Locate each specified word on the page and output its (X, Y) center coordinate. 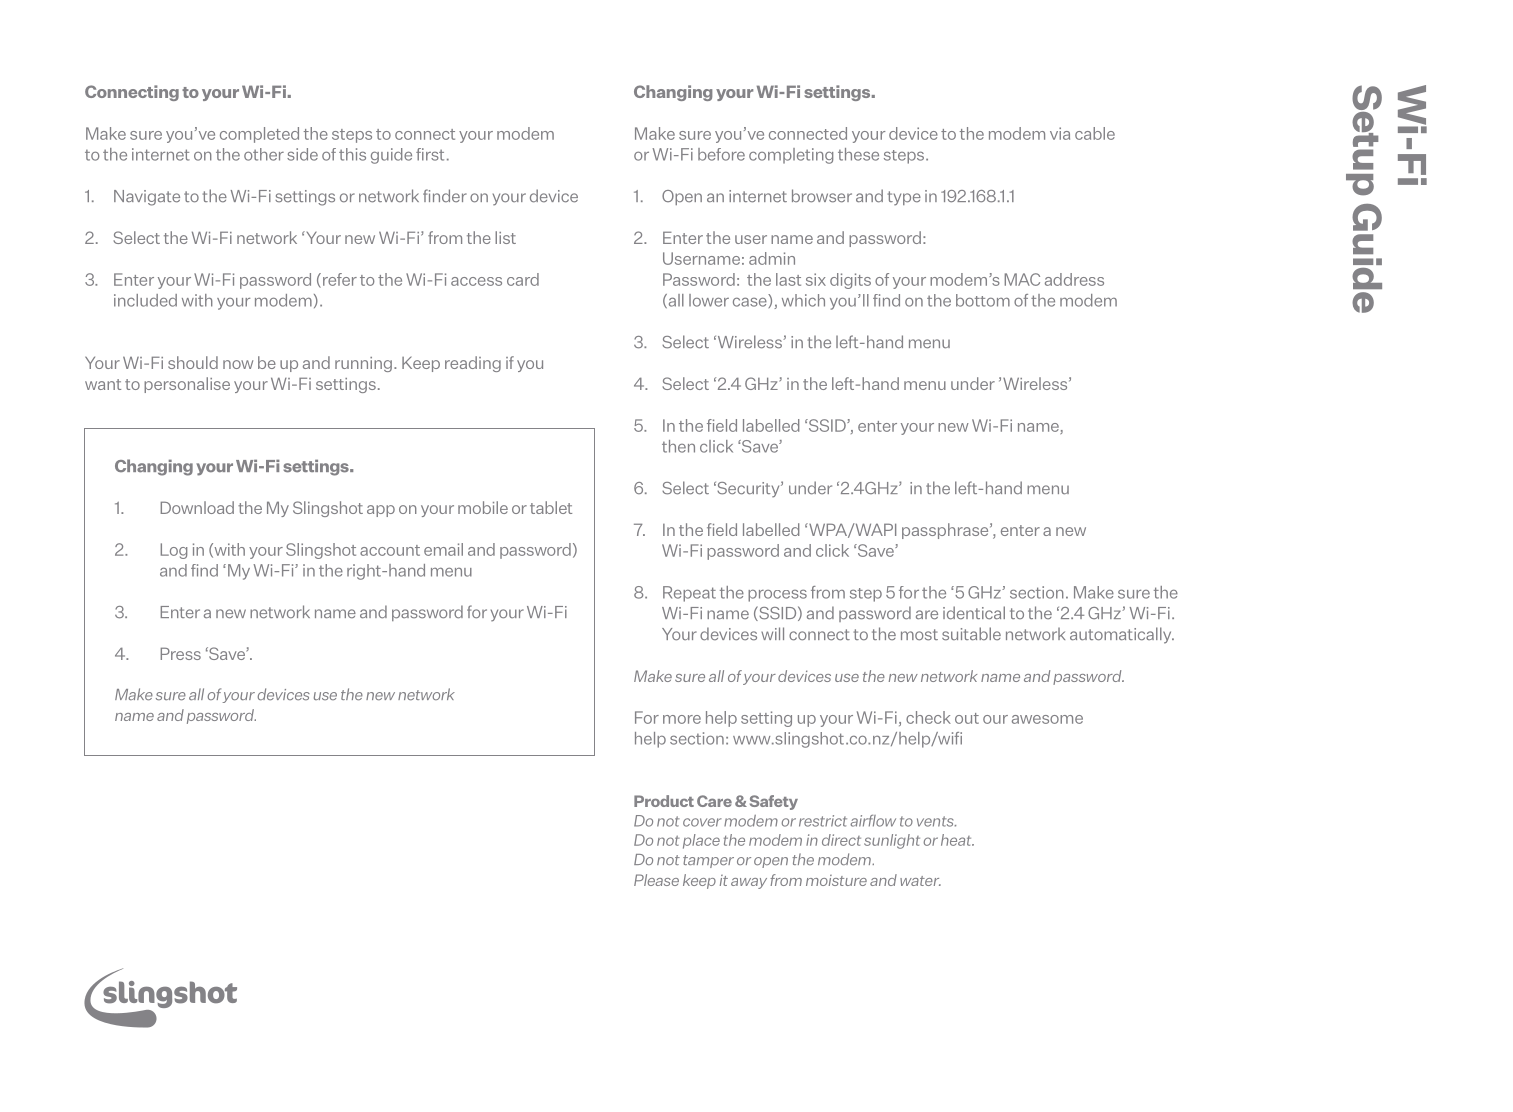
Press (181, 653)
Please (656, 880)
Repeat (689, 594)
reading (473, 364)
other (264, 154)
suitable (971, 634)
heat (957, 840)
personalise (187, 385)
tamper (708, 861)
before (721, 154)
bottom (983, 300)
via (1060, 133)
